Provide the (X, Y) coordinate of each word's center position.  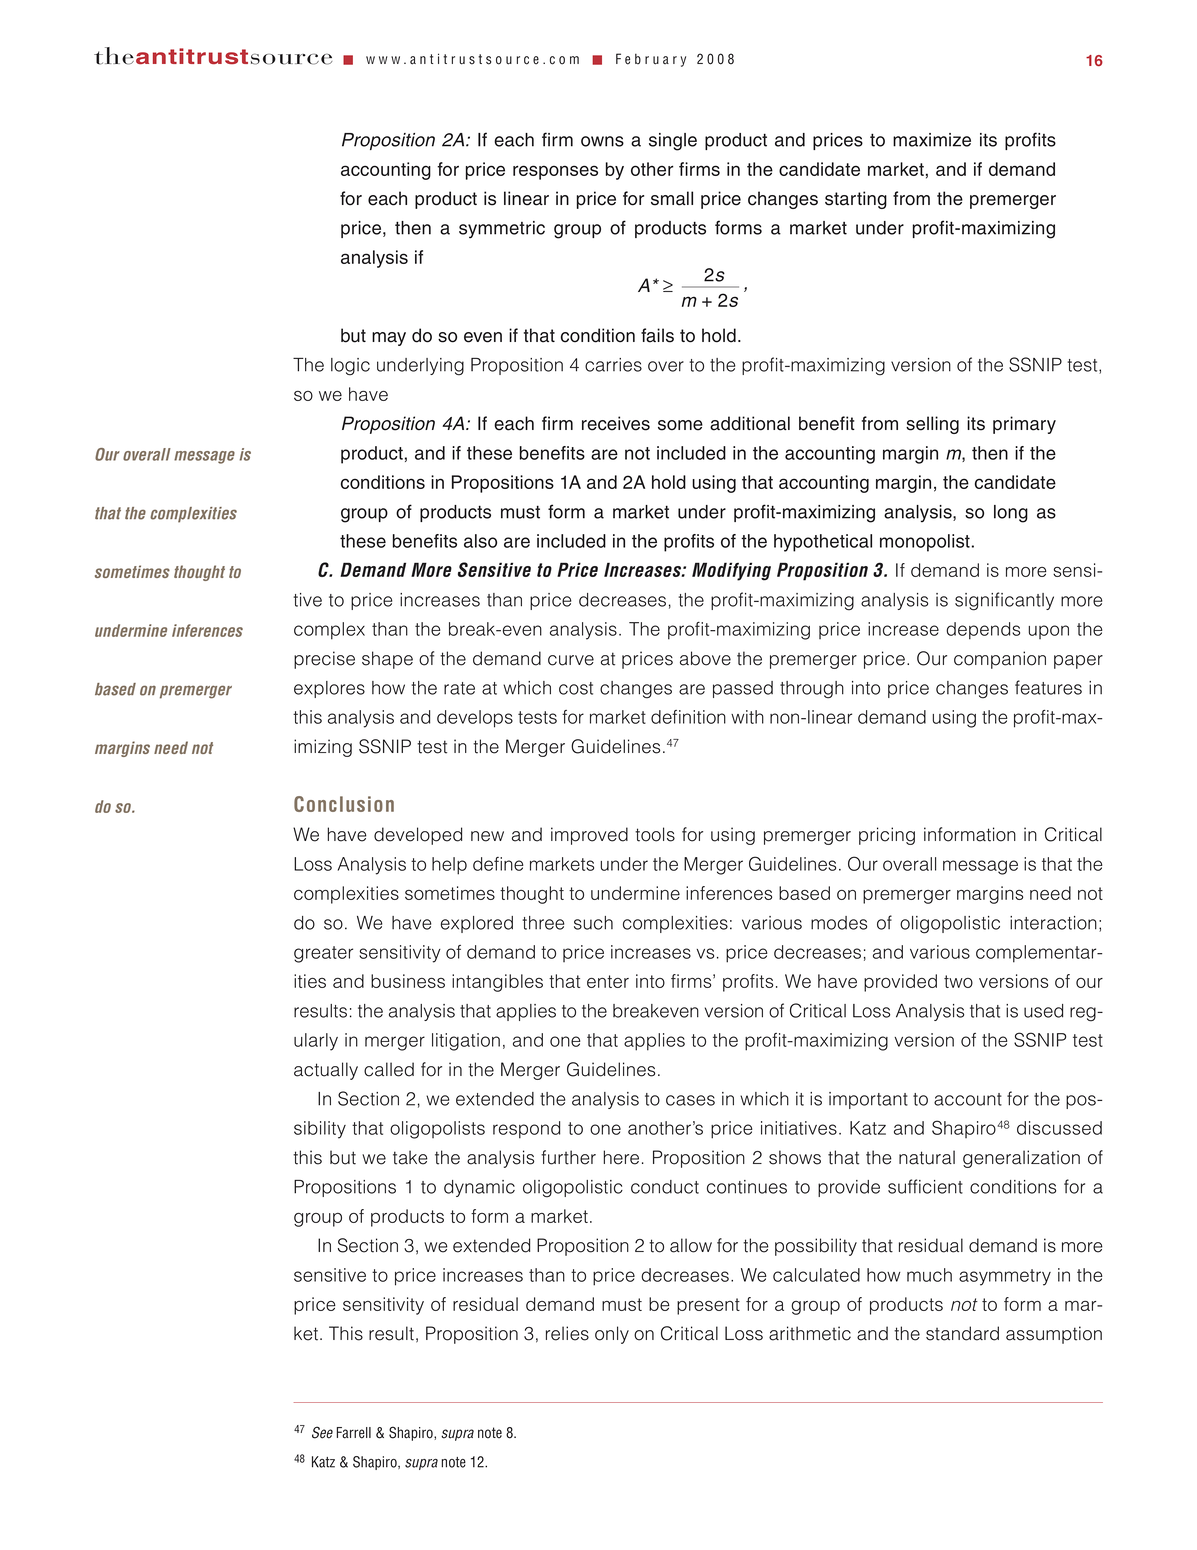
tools (655, 834)
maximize (932, 140)
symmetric (502, 230)
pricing (887, 836)
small (672, 198)
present (708, 1306)
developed (418, 836)
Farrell (354, 1433)
